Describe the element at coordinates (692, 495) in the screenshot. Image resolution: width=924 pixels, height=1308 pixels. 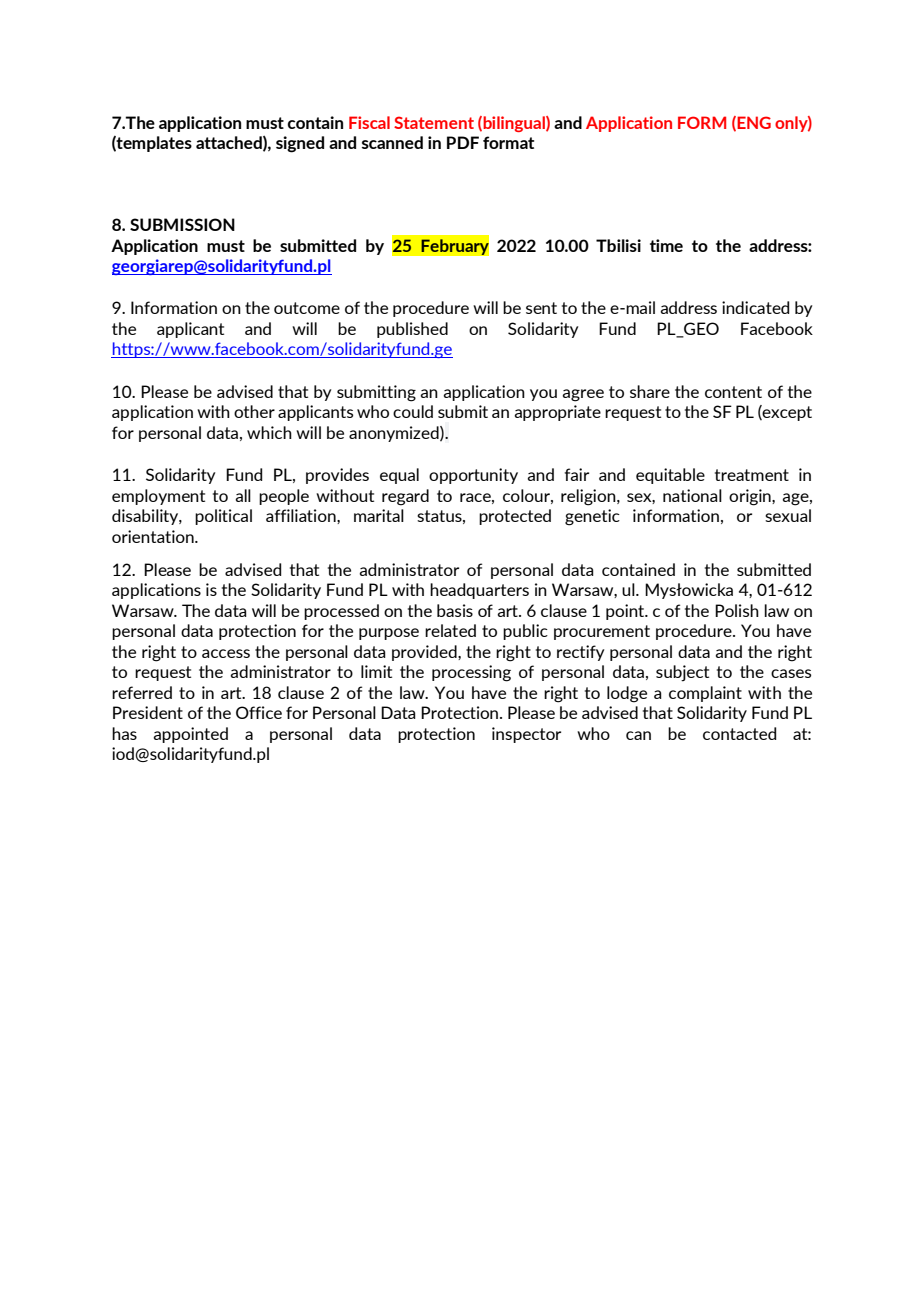
I see `national` at that location.
